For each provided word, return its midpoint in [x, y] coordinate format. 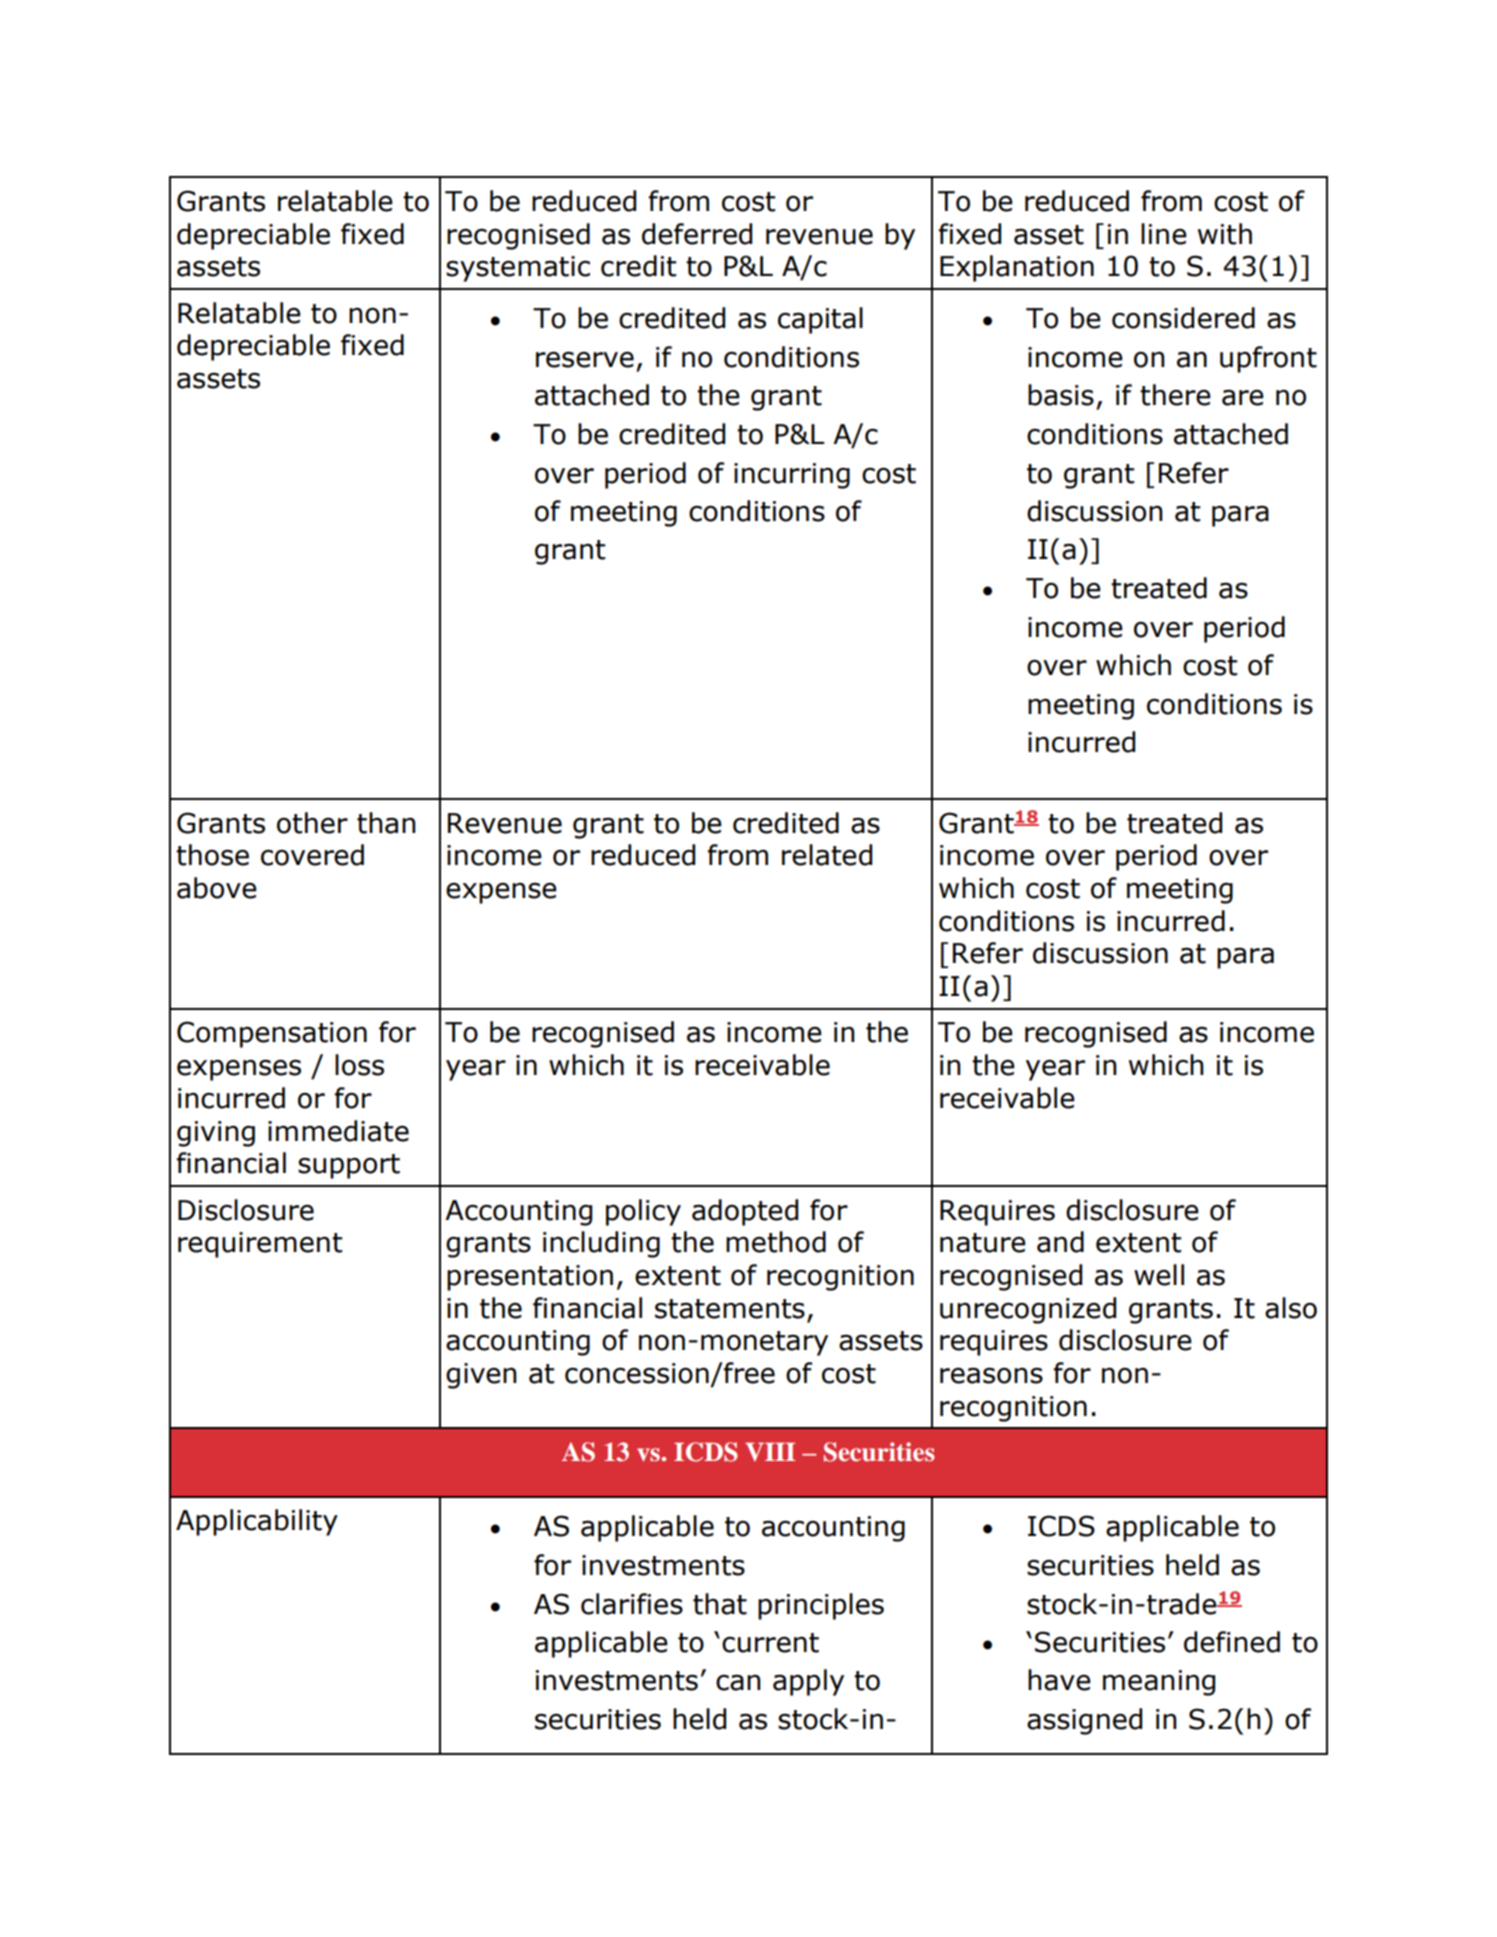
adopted [745, 1212]
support [349, 1166]
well [1159, 1275]
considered [1183, 318]
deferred [697, 234]
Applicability [257, 1522]
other [312, 823]
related [827, 855]
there [1175, 395]
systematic [518, 269]
